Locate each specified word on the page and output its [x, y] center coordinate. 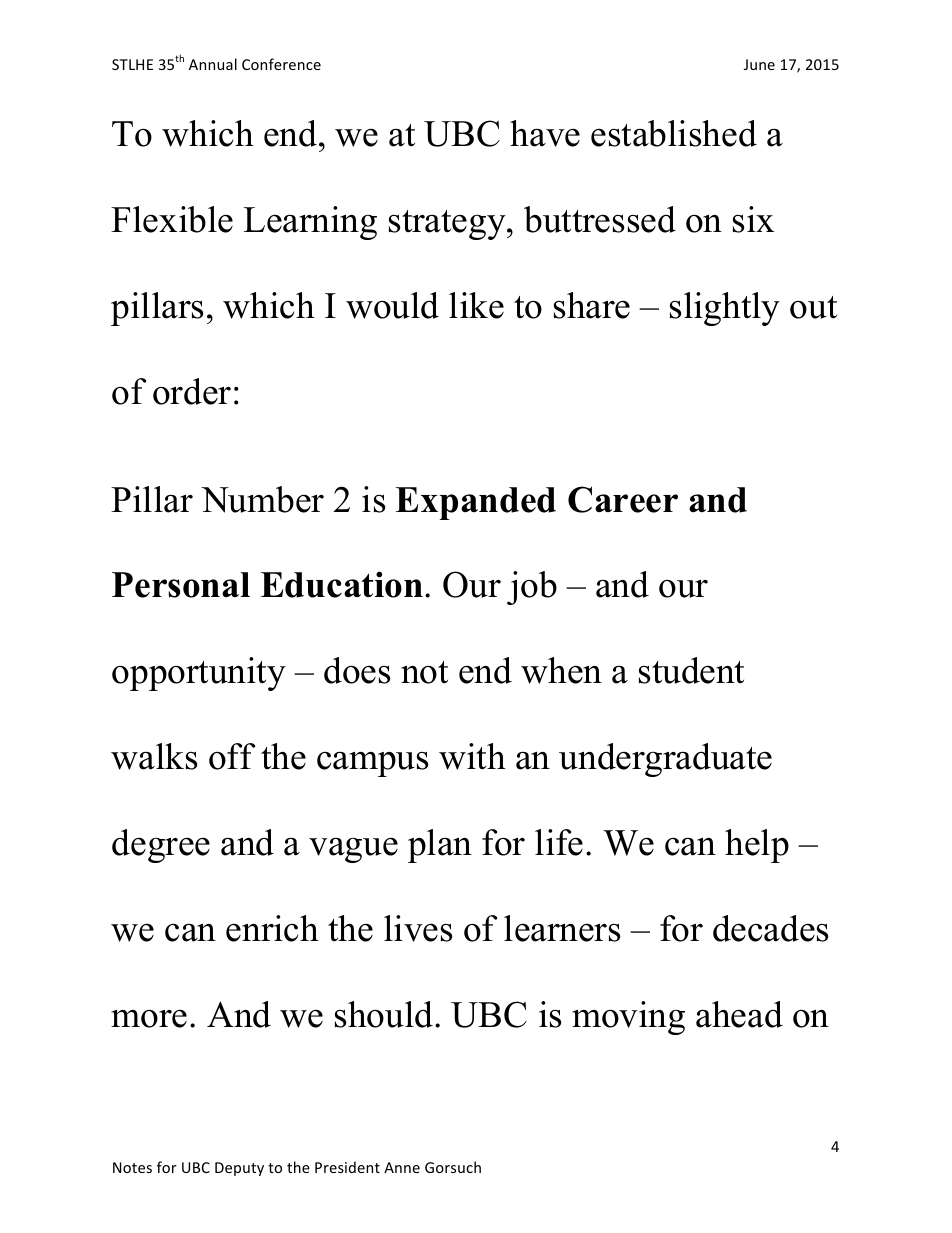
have [545, 133]
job [532, 588]
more [149, 1018]
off [232, 756]
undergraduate [665, 760]
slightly [725, 309]
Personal [181, 585]
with [472, 756]
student [691, 670]
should [385, 1014]
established [674, 133]
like [476, 305]
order [192, 391]
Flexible [172, 219]
